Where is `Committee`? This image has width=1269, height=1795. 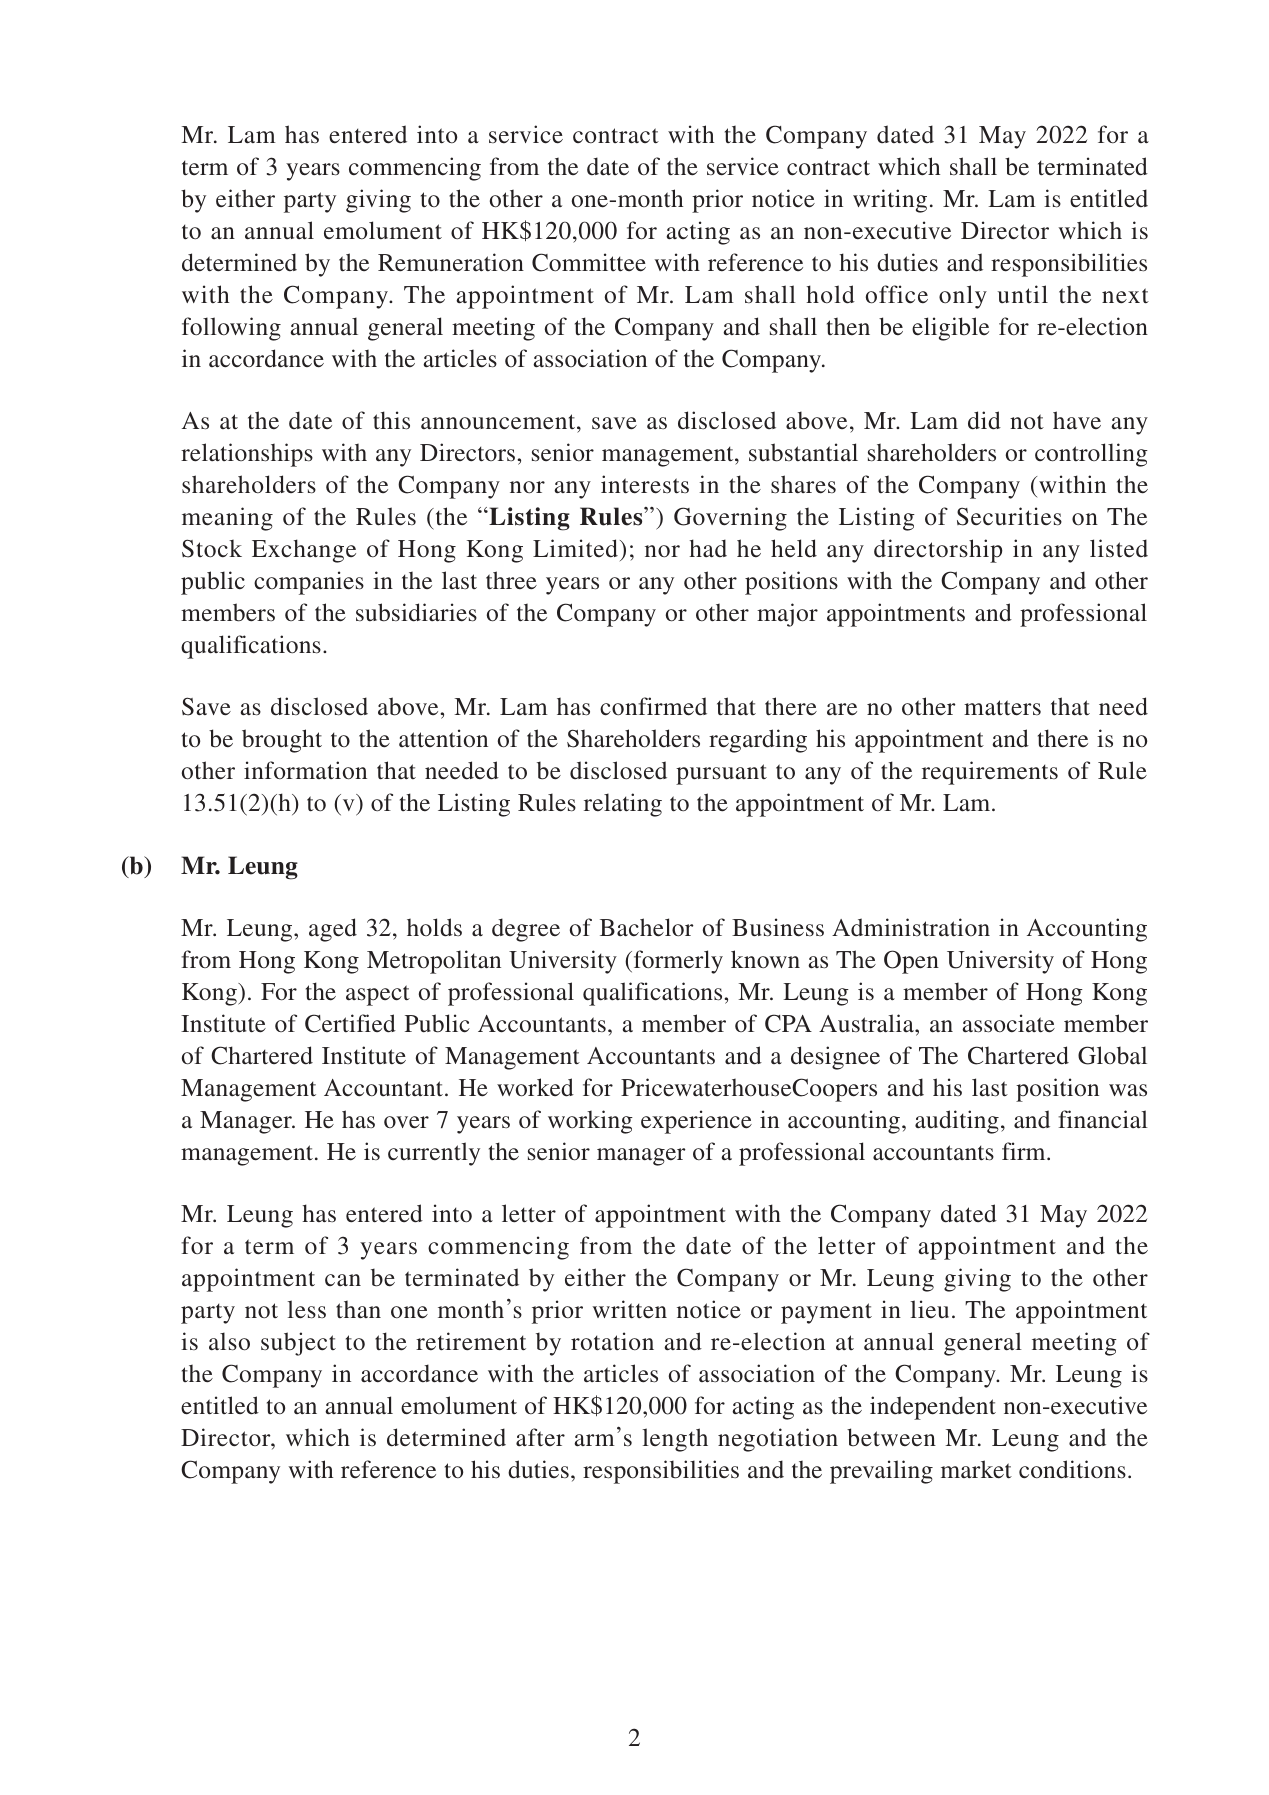 Committee is located at coordinates (589, 262).
